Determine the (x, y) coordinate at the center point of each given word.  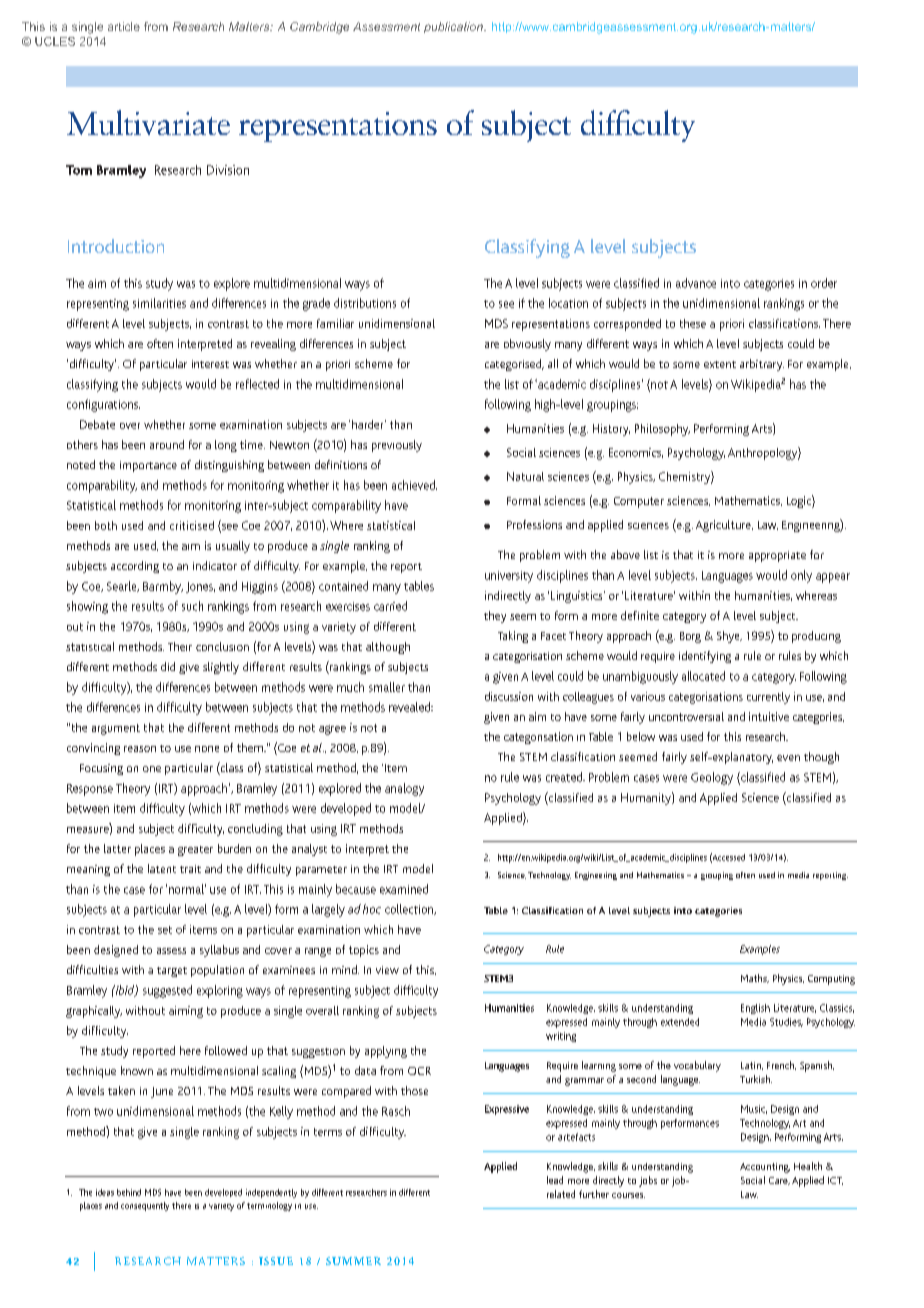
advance (696, 283)
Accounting (765, 1168)
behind (129, 1192)
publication (454, 27)
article (124, 26)
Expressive (507, 1110)
